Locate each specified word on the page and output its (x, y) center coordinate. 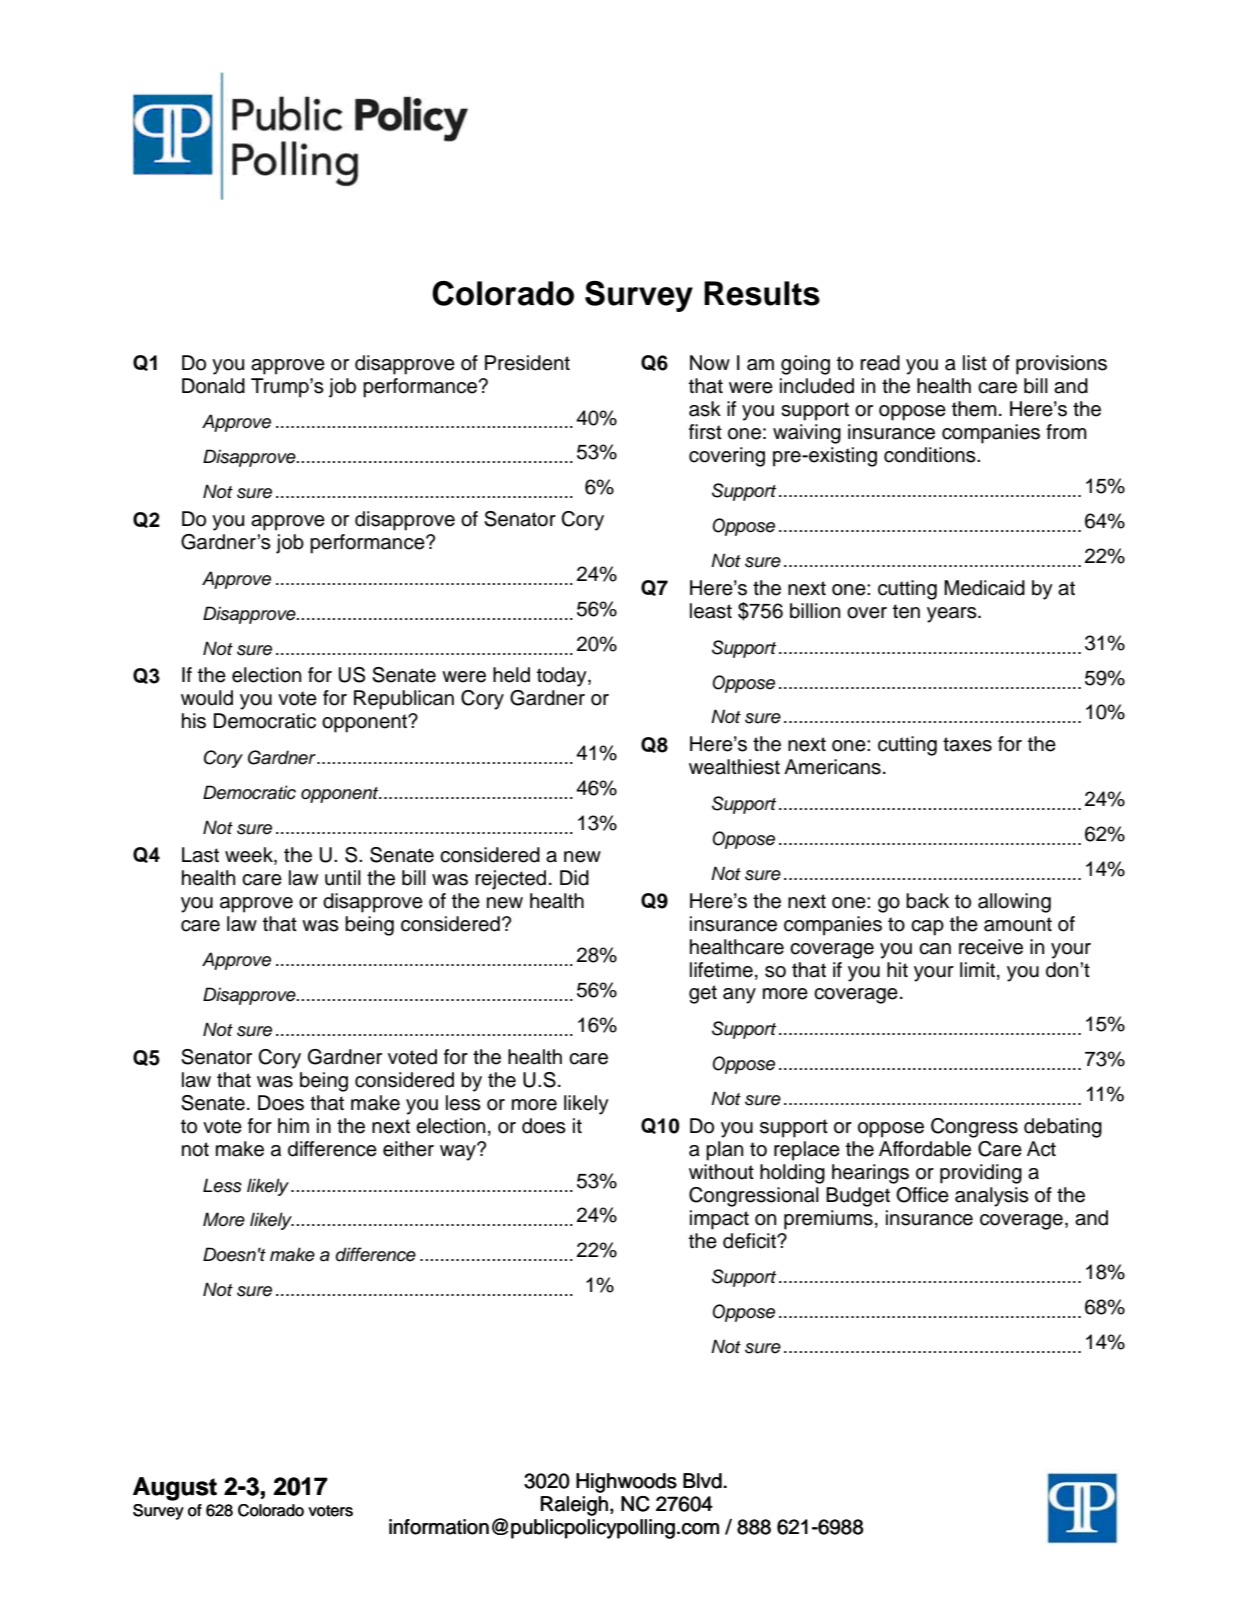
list (975, 363)
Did (574, 878)
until (343, 878)
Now (710, 363)
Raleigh (574, 1506)
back (927, 901)
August (175, 1489)
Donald (213, 386)
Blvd (703, 1481)
